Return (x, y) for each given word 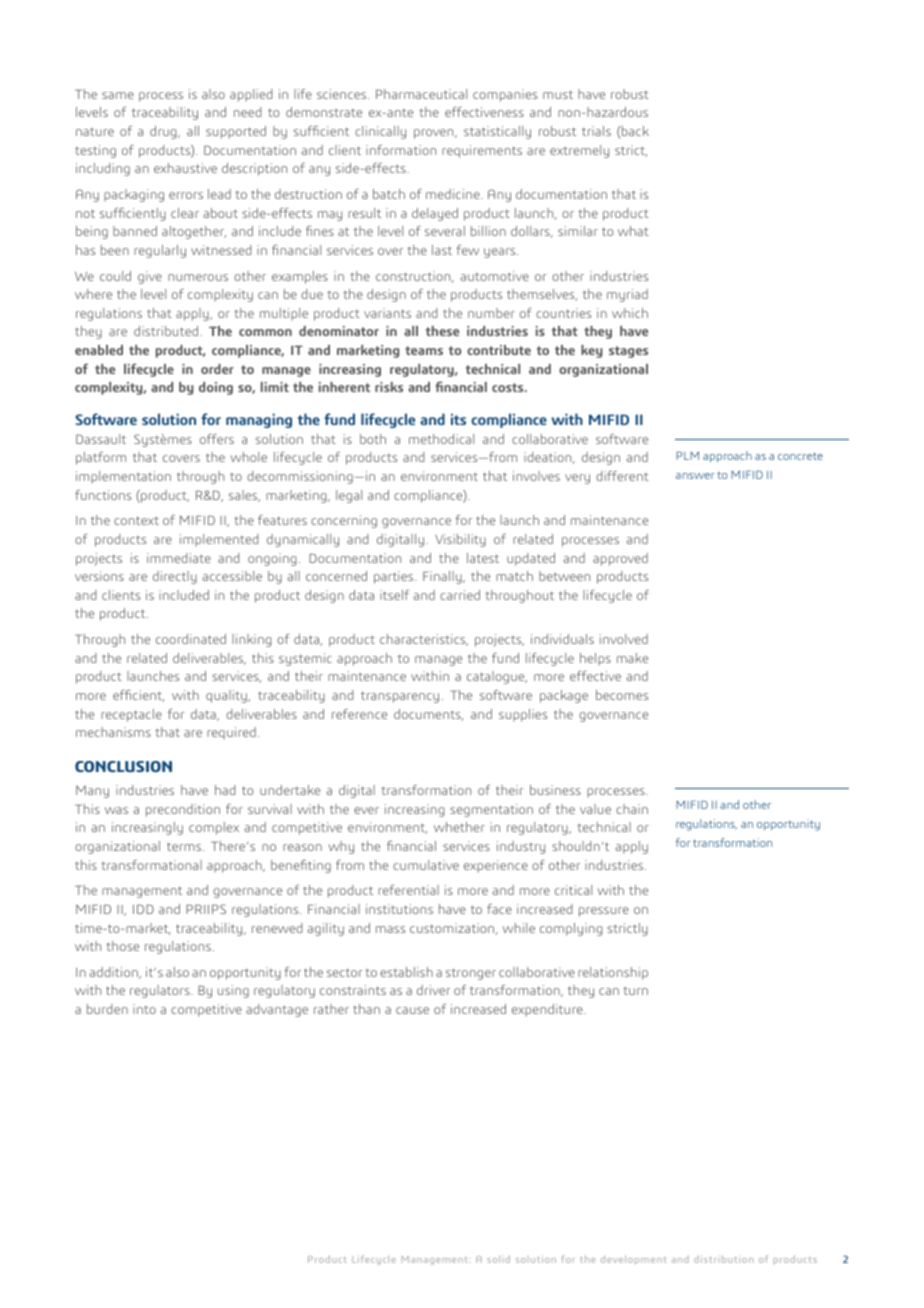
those (122, 946)
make (632, 658)
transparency (401, 697)
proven (435, 134)
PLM (687, 455)
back (635, 131)
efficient (138, 696)
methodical (441, 439)
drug (164, 132)
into (144, 1009)
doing (216, 388)
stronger (471, 974)
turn (635, 990)
